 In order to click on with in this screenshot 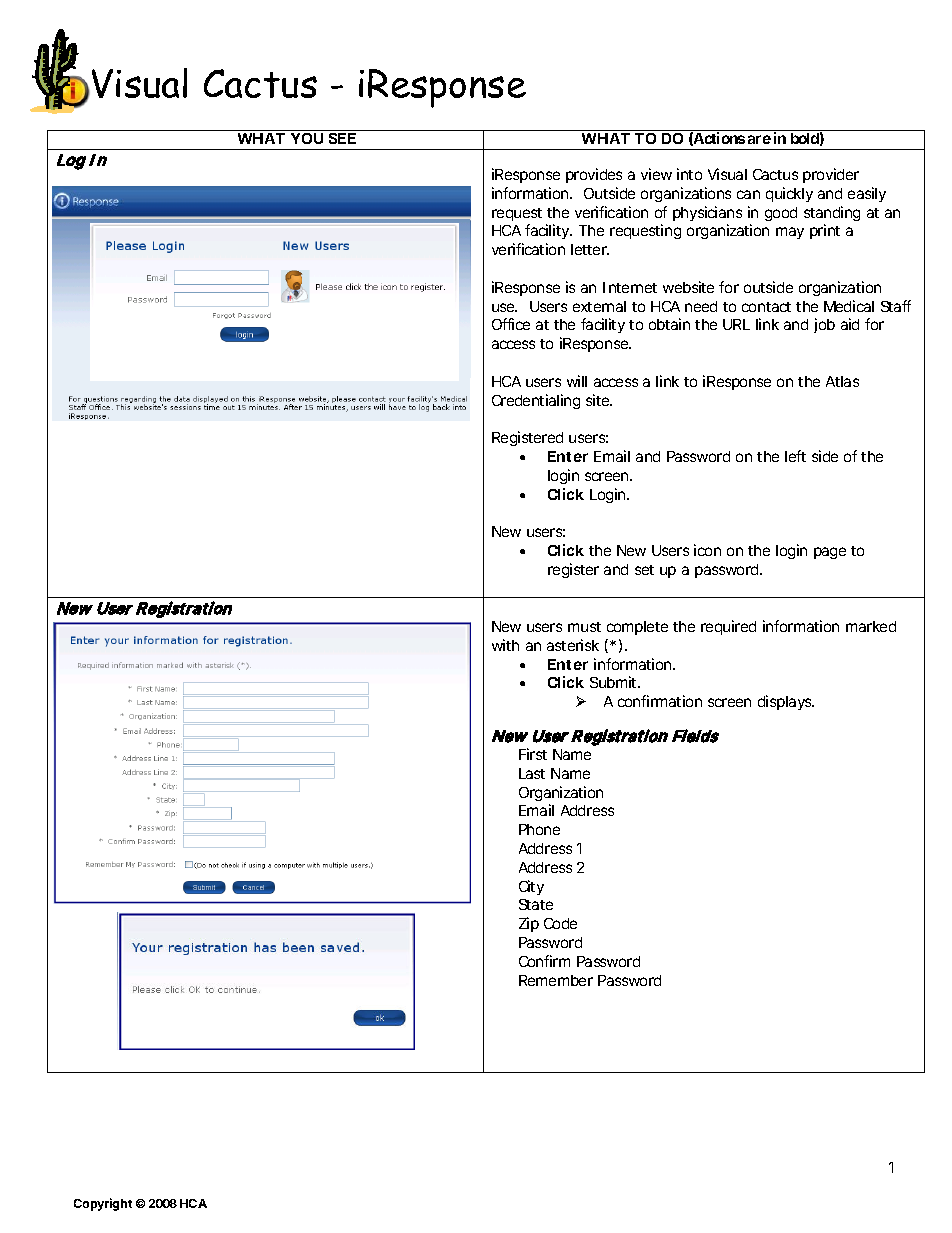, I will do `click(505, 645)`.
